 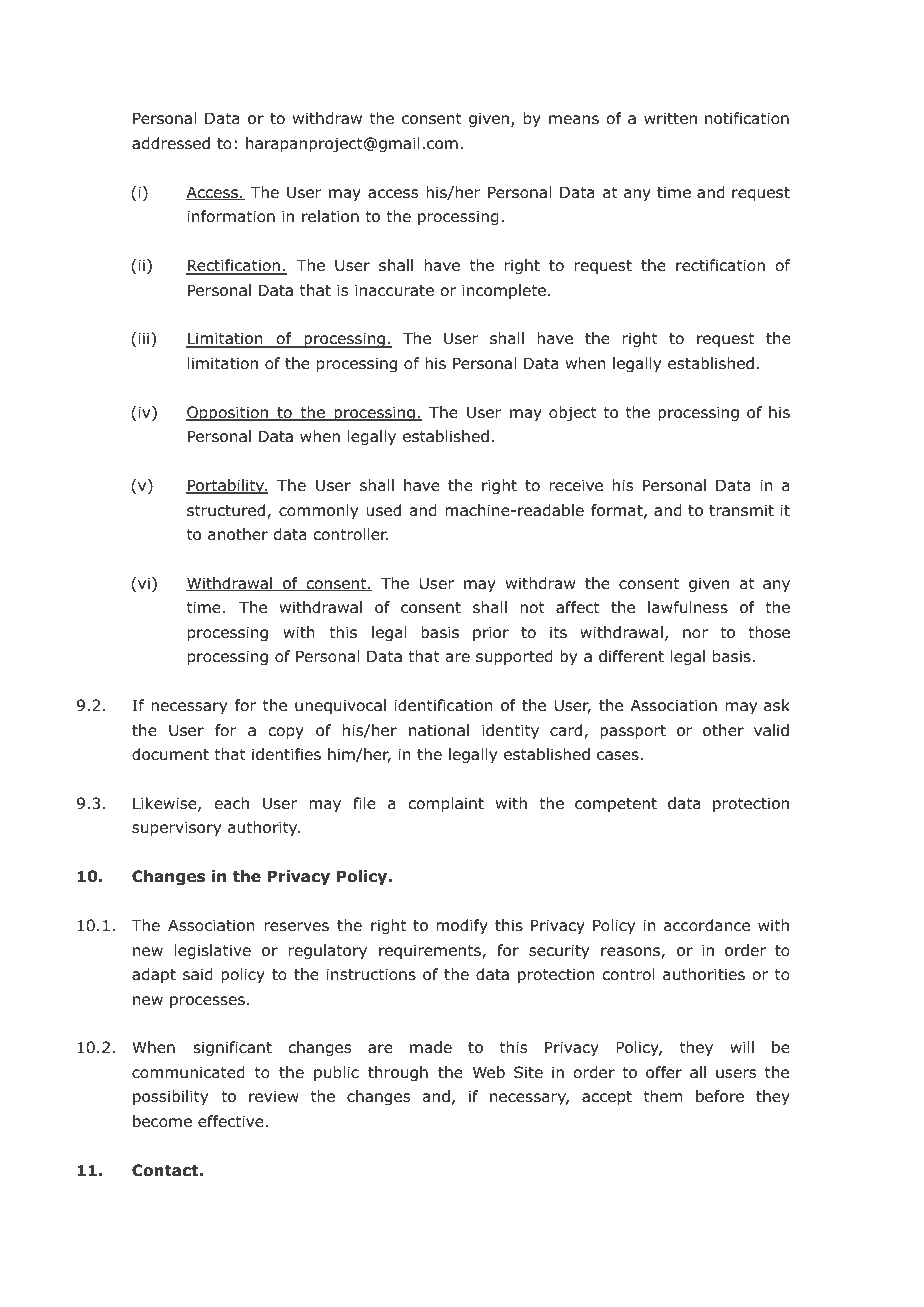 What do you see at coordinates (489, 1072) in the screenshot?
I see `Web` at bounding box center [489, 1072].
